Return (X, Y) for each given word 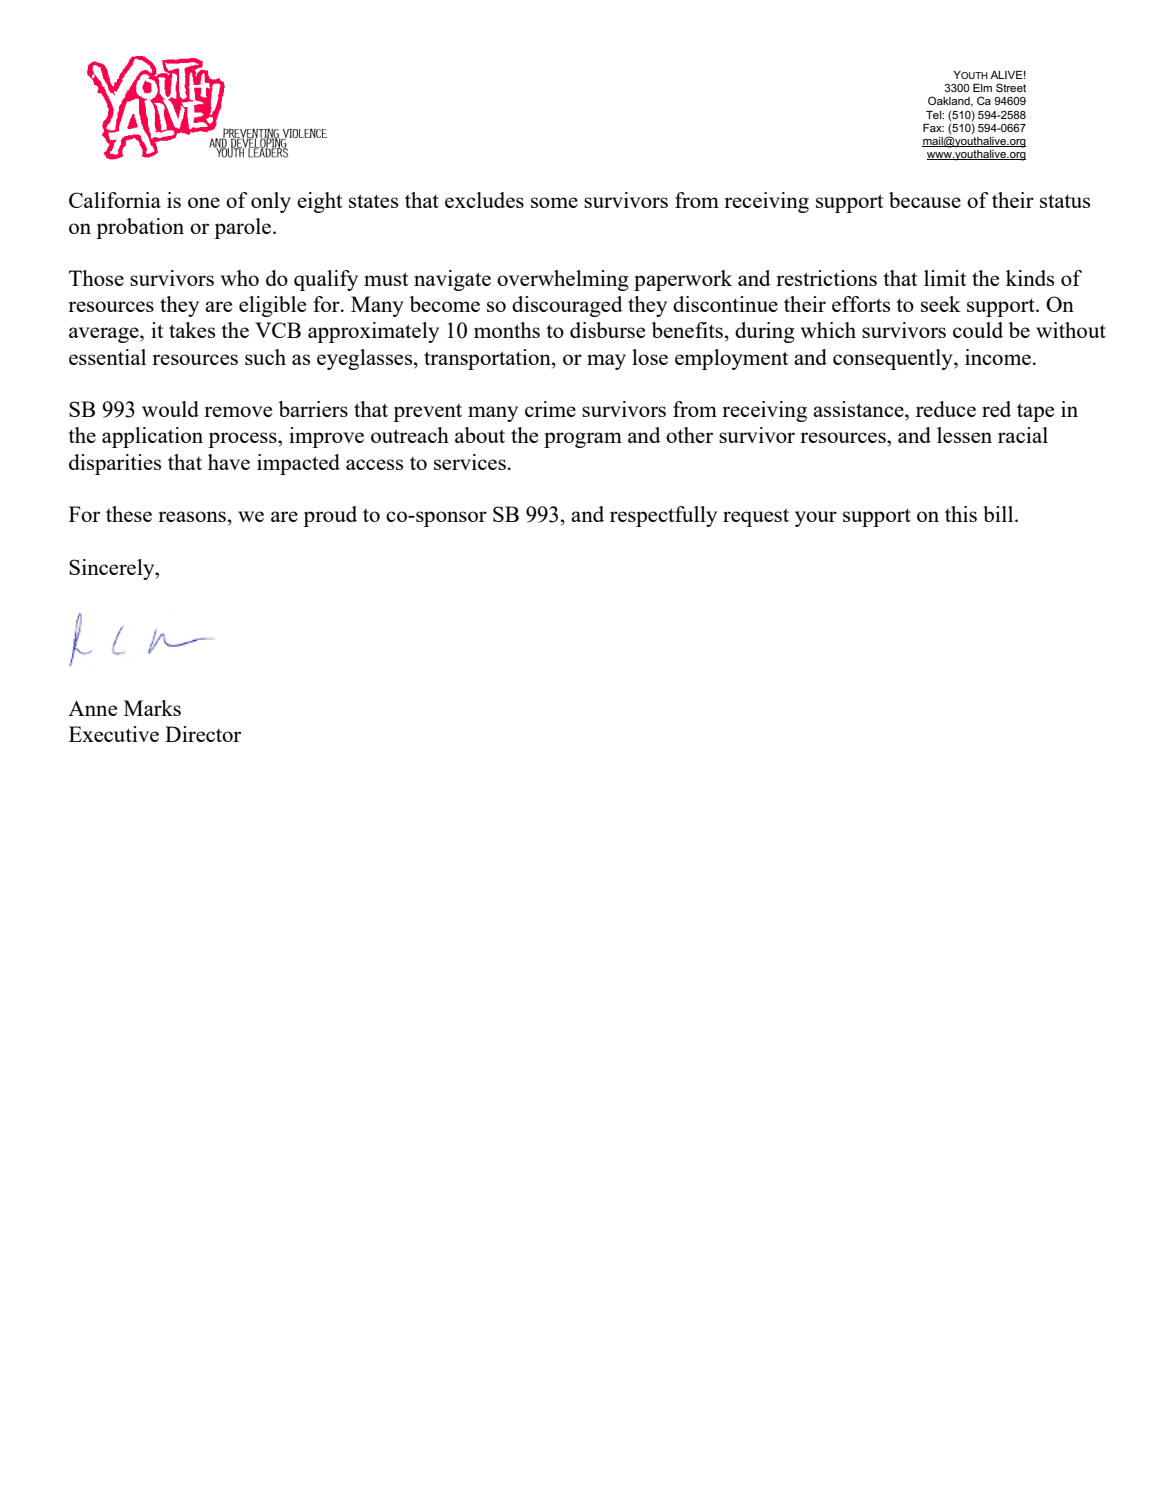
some (554, 202)
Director (203, 734)
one (204, 202)
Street (1011, 87)
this (961, 514)
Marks (152, 708)
